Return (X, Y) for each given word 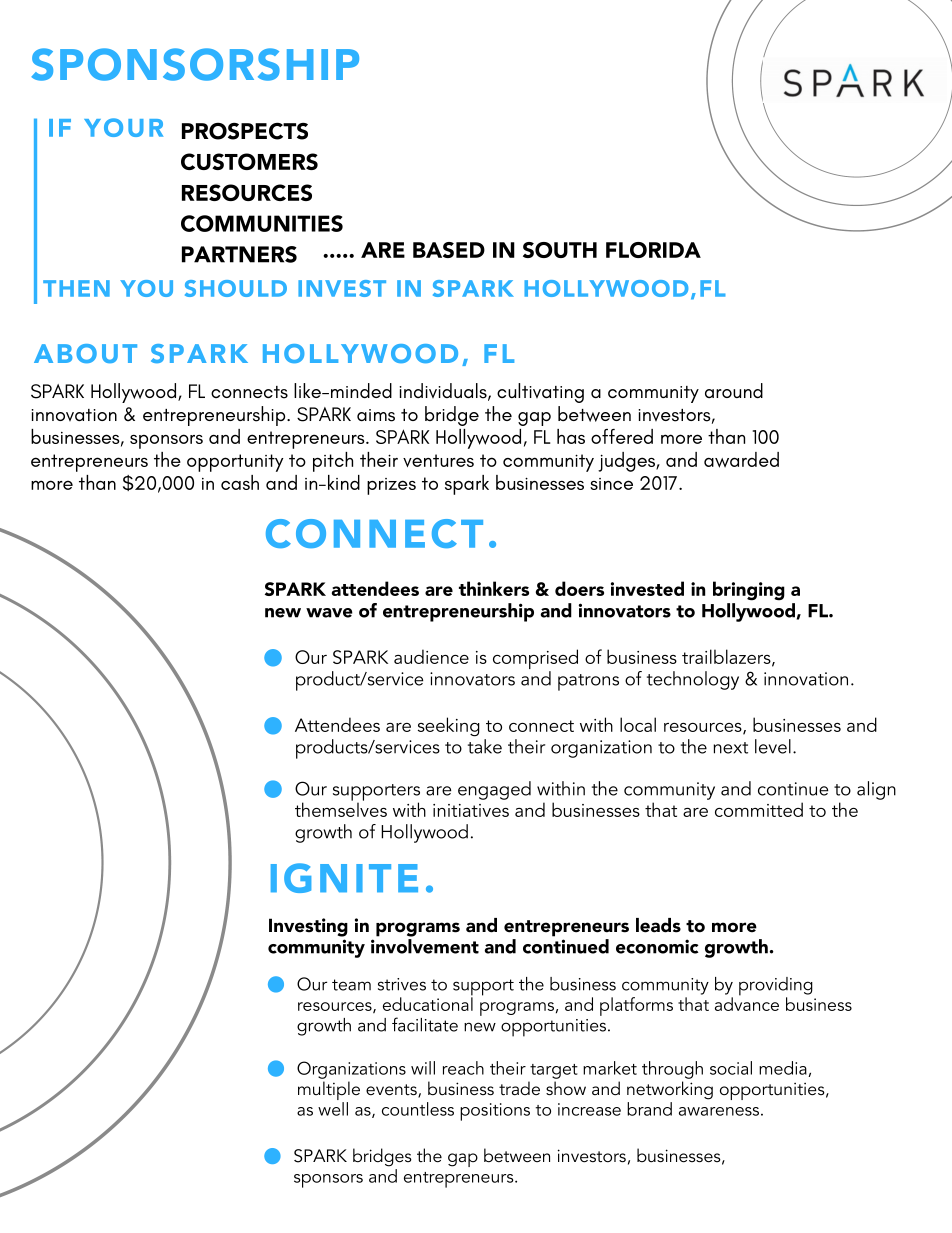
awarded (741, 460)
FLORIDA (653, 250)
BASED (449, 250)
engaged (494, 790)
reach (463, 1068)
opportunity (235, 463)
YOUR (123, 127)
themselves (341, 808)
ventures (438, 460)
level (773, 746)
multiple (329, 1092)
